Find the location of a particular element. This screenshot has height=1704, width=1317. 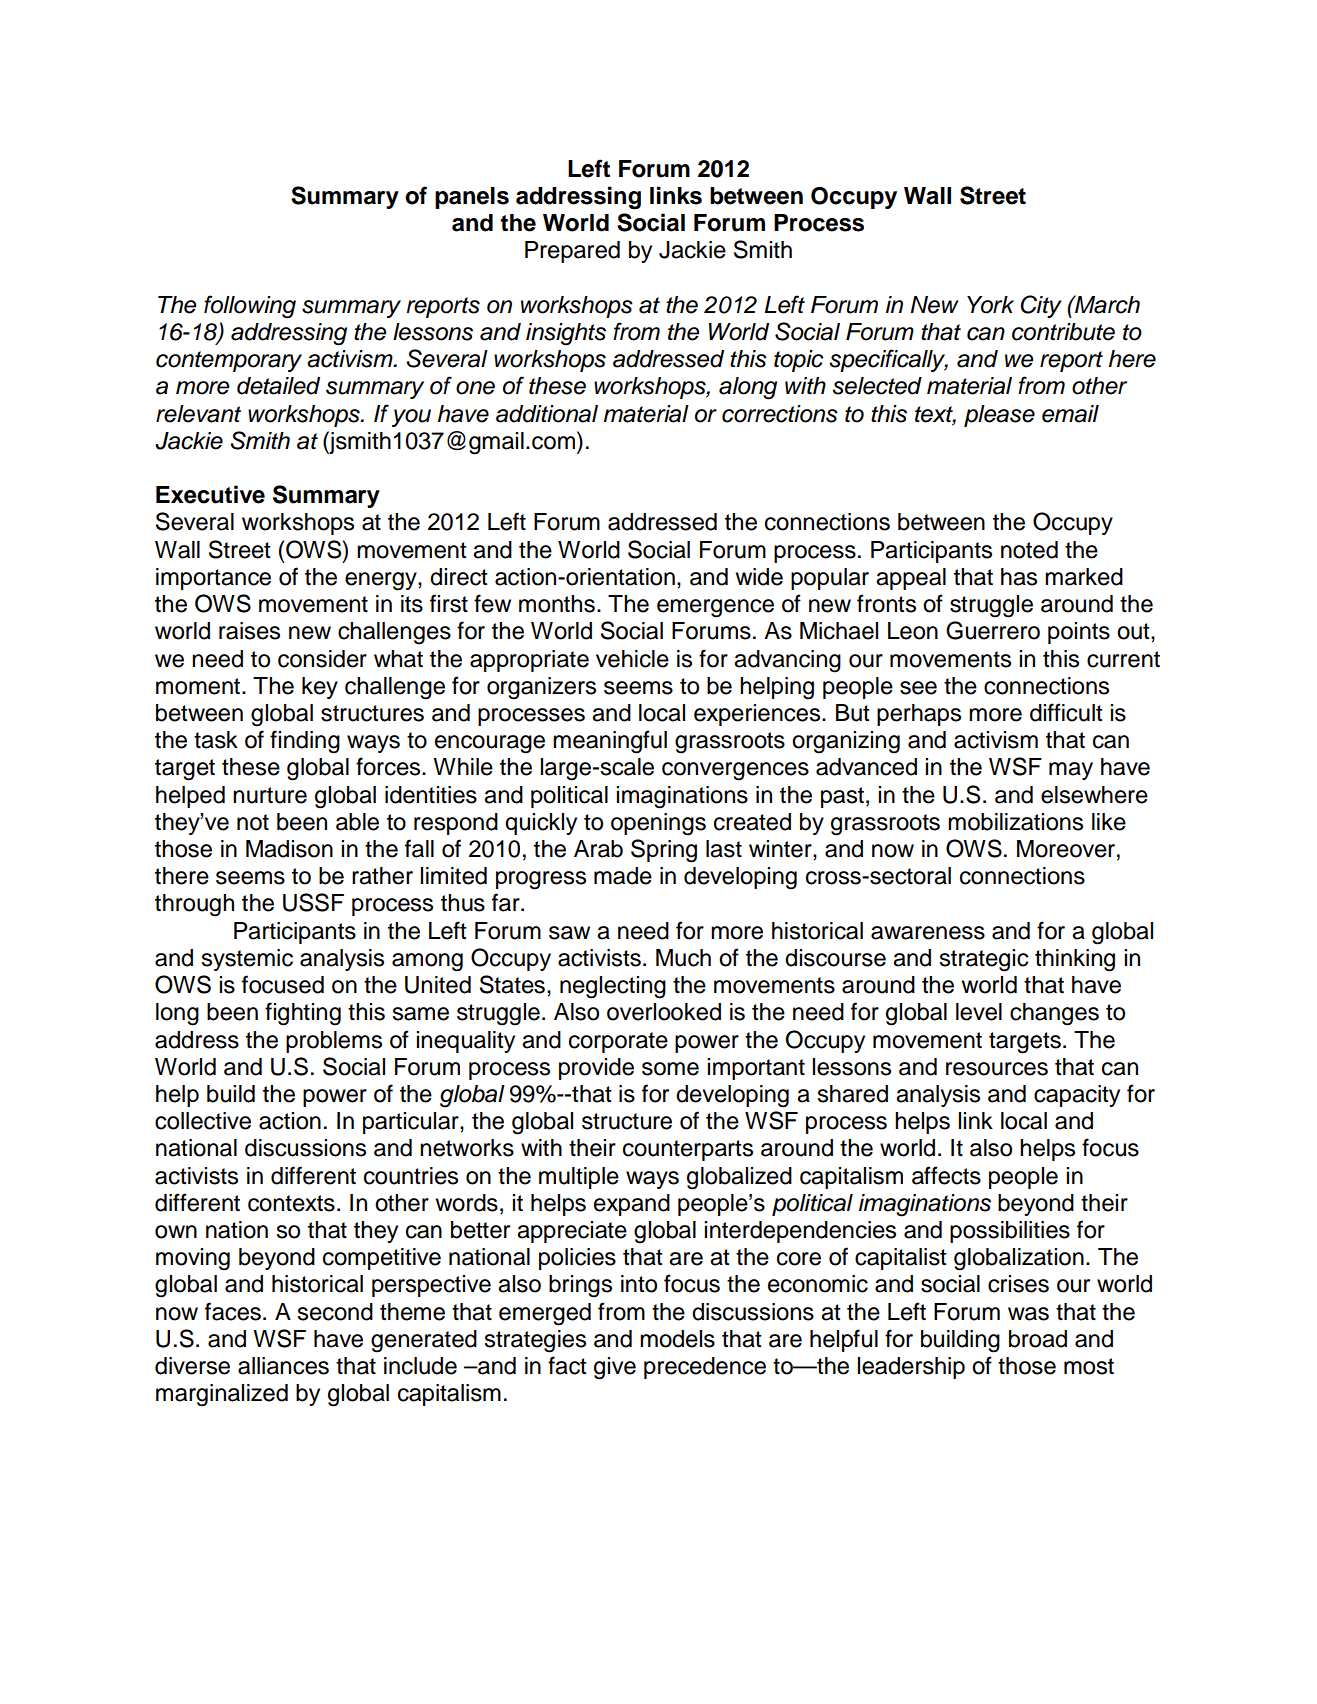

counterparts is located at coordinates (688, 1150).
